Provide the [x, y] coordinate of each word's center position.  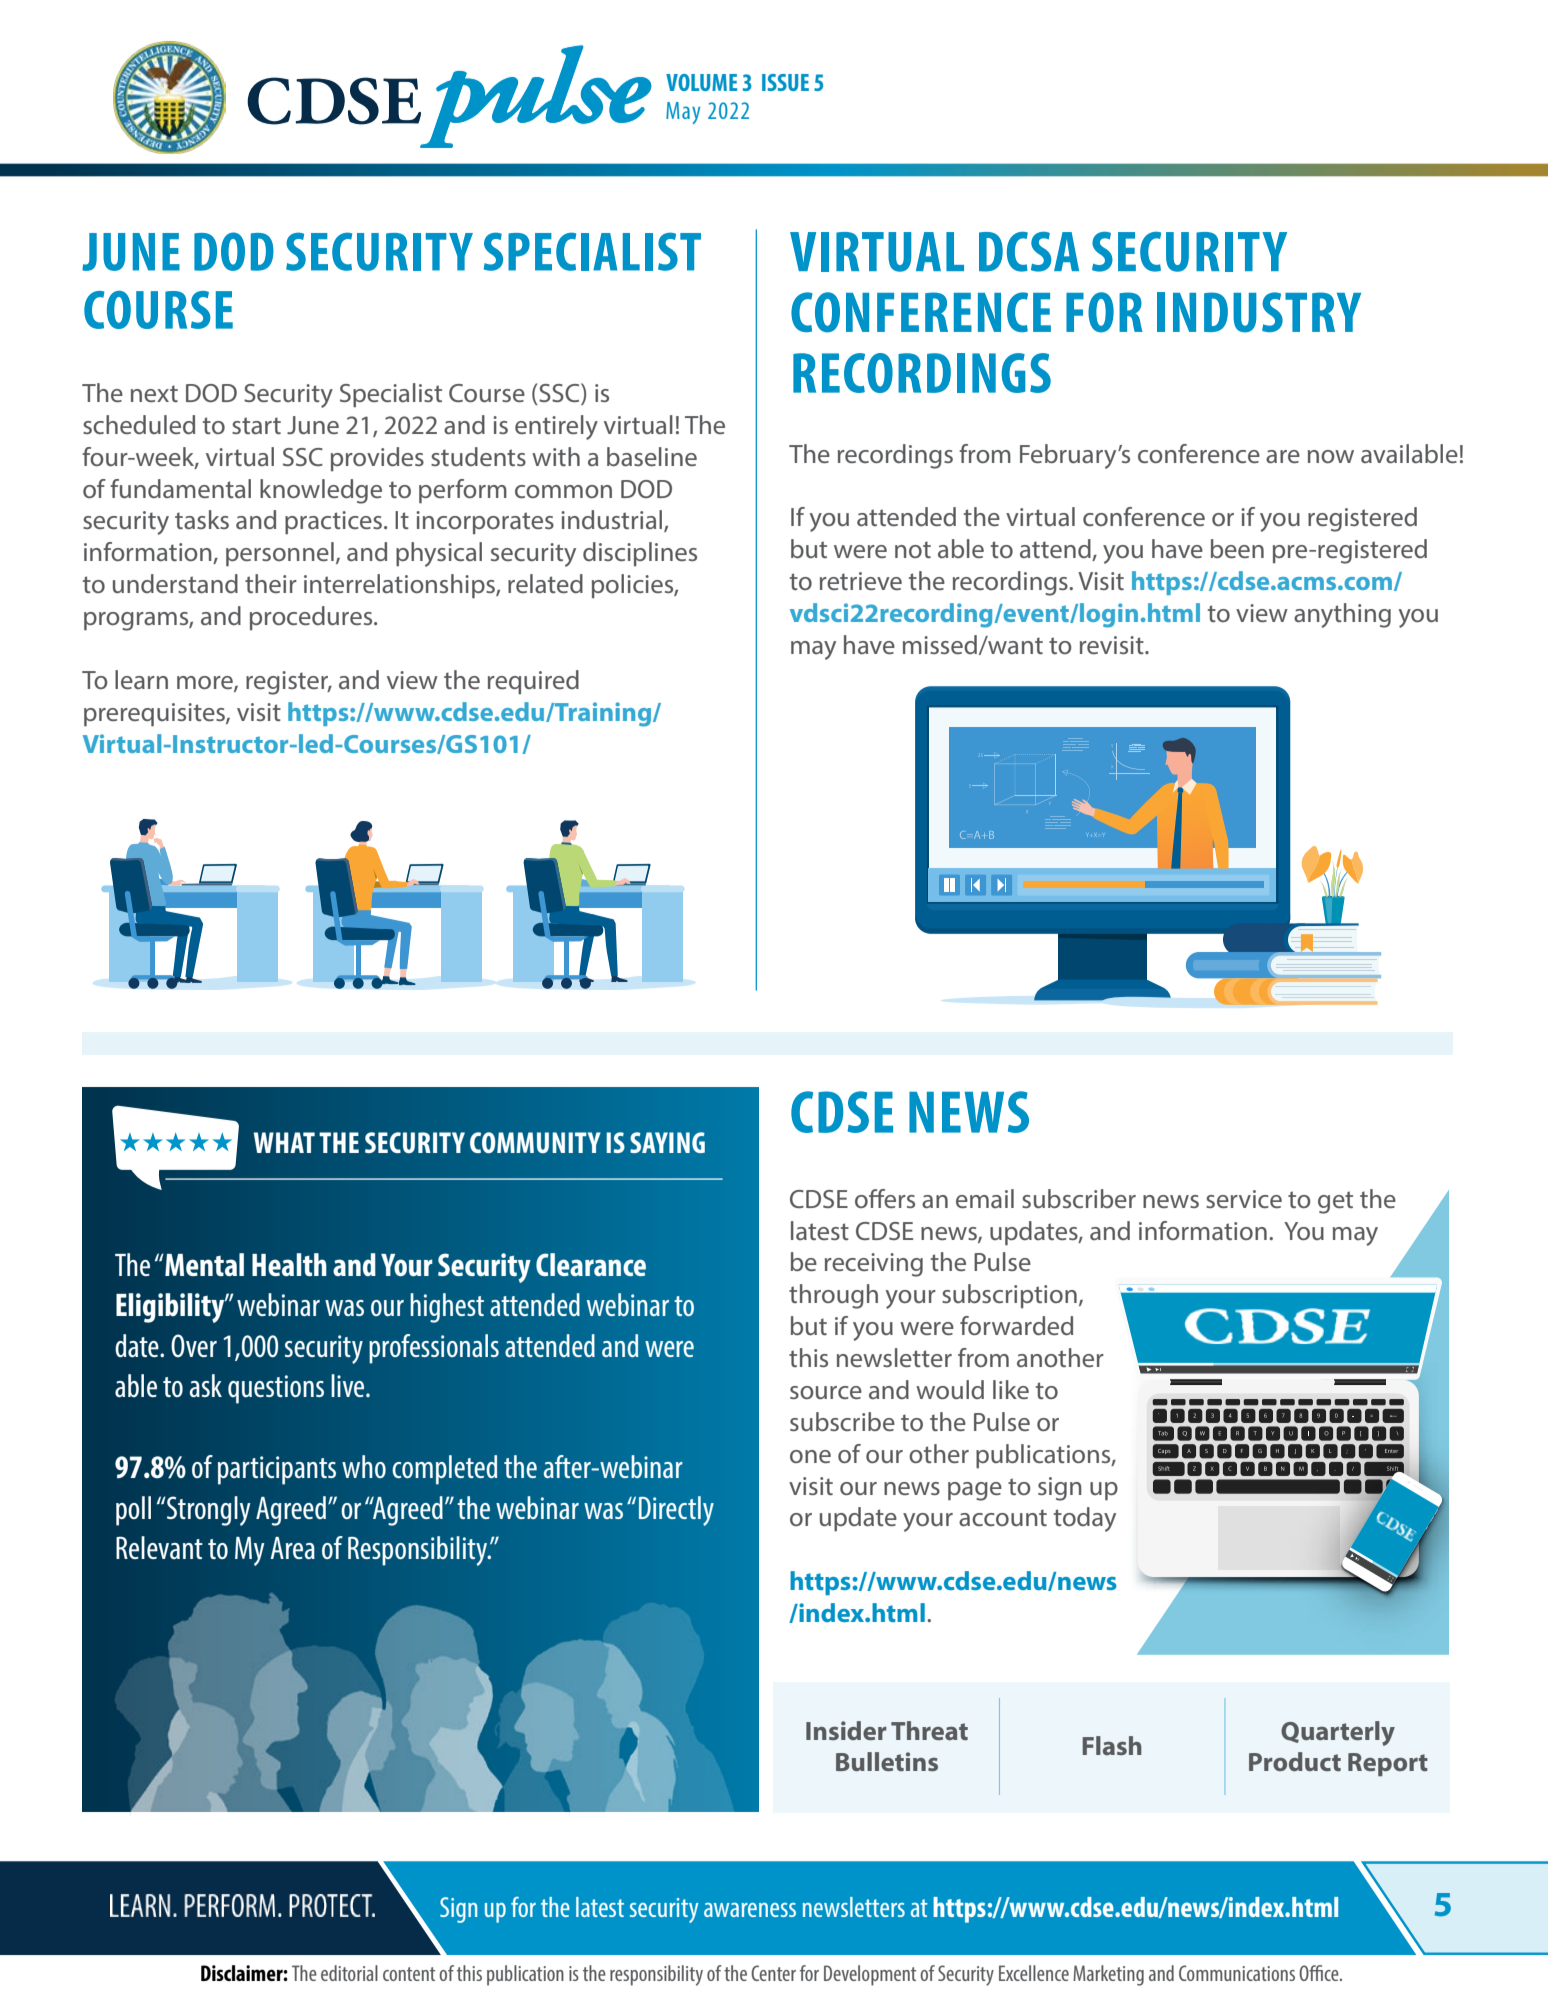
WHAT [284, 1142]
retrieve [861, 581]
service [1244, 1199]
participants [277, 1470]
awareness [750, 1910]
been [1237, 548]
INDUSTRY [1259, 312]
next [154, 393]
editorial [349, 1973]
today [1085, 1519]
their [271, 583]
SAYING [667, 1142]
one [810, 1456]
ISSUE [785, 82]
